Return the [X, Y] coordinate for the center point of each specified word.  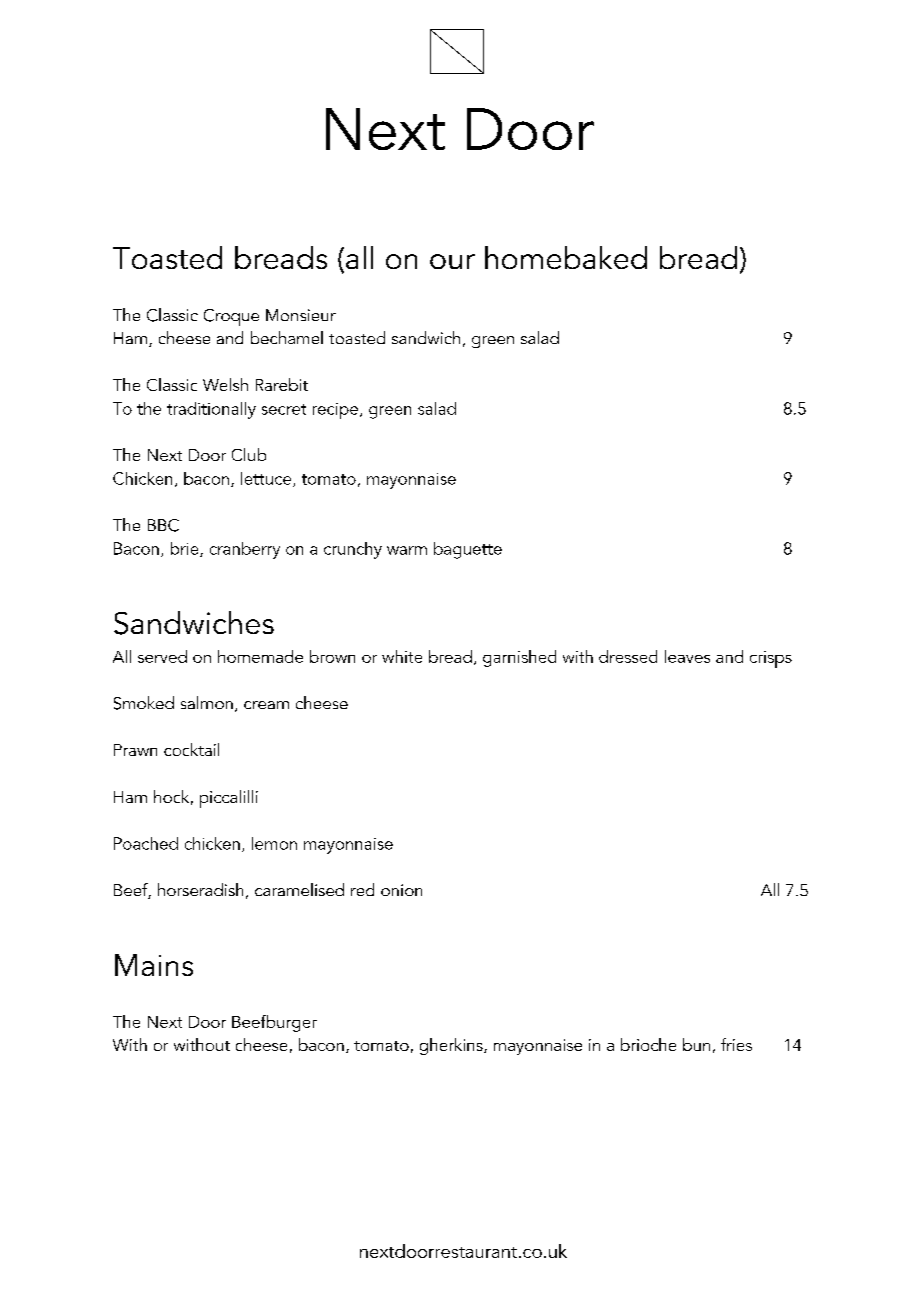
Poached [146, 843]
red [362, 889]
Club [249, 454]
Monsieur [301, 315]
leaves [687, 656]
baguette [468, 550]
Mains [154, 965]
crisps [771, 659]
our [452, 261]
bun [696, 1044]
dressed [628, 656]
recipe [335, 411]
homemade [260, 656]
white [402, 656]
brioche [648, 1044]
